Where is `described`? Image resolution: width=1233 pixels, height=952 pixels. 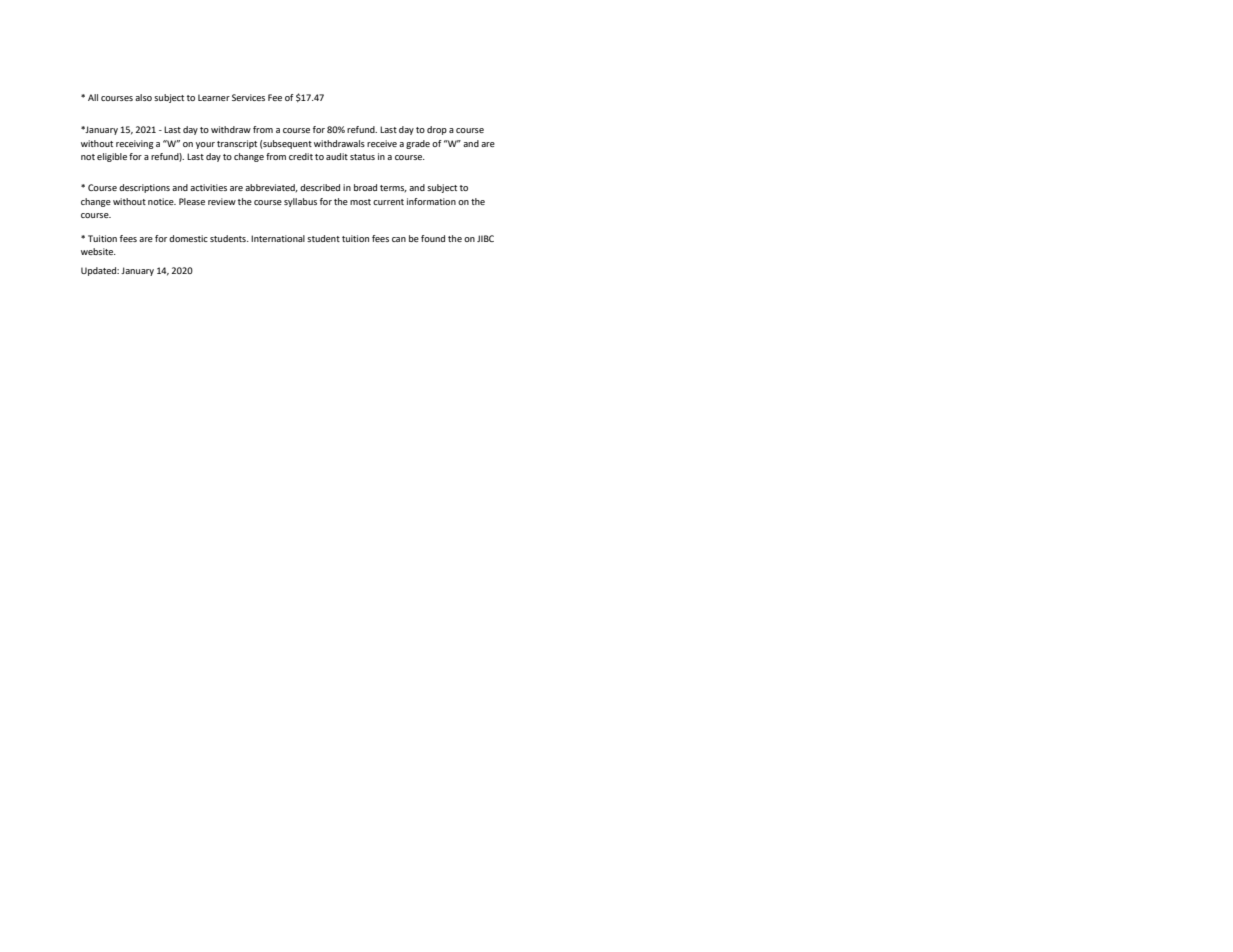
described is located at coordinates (320, 187).
